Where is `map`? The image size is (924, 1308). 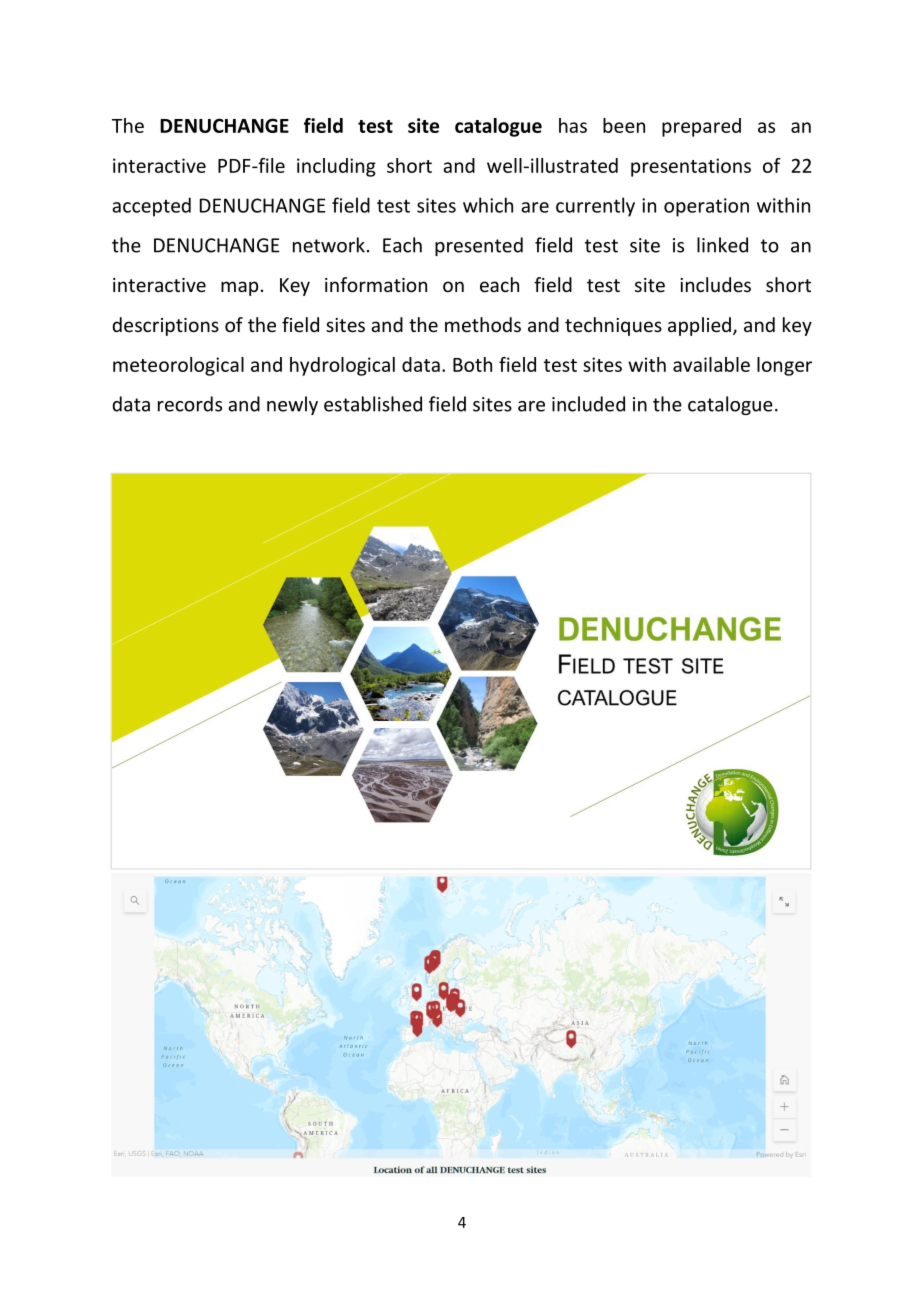 map is located at coordinates (239, 288).
